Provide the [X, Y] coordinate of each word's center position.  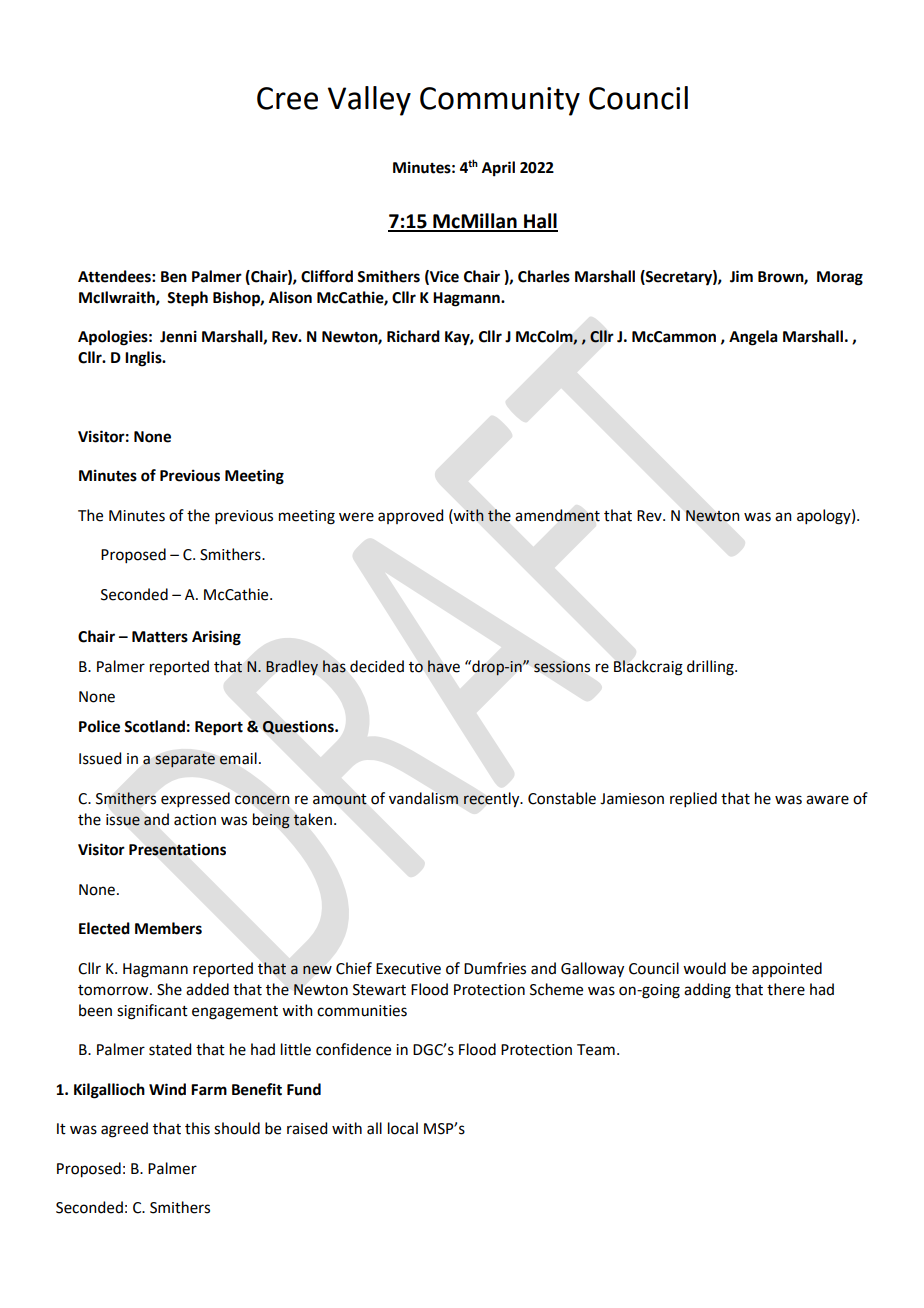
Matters [160, 637]
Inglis [144, 359]
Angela [753, 338]
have [444, 666]
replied [693, 799]
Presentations [177, 849]
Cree [287, 98]
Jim [741, 276]
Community [500, 101]
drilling [711, 668]
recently [493, 800]
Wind [167, 1089]
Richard [413, 336]
